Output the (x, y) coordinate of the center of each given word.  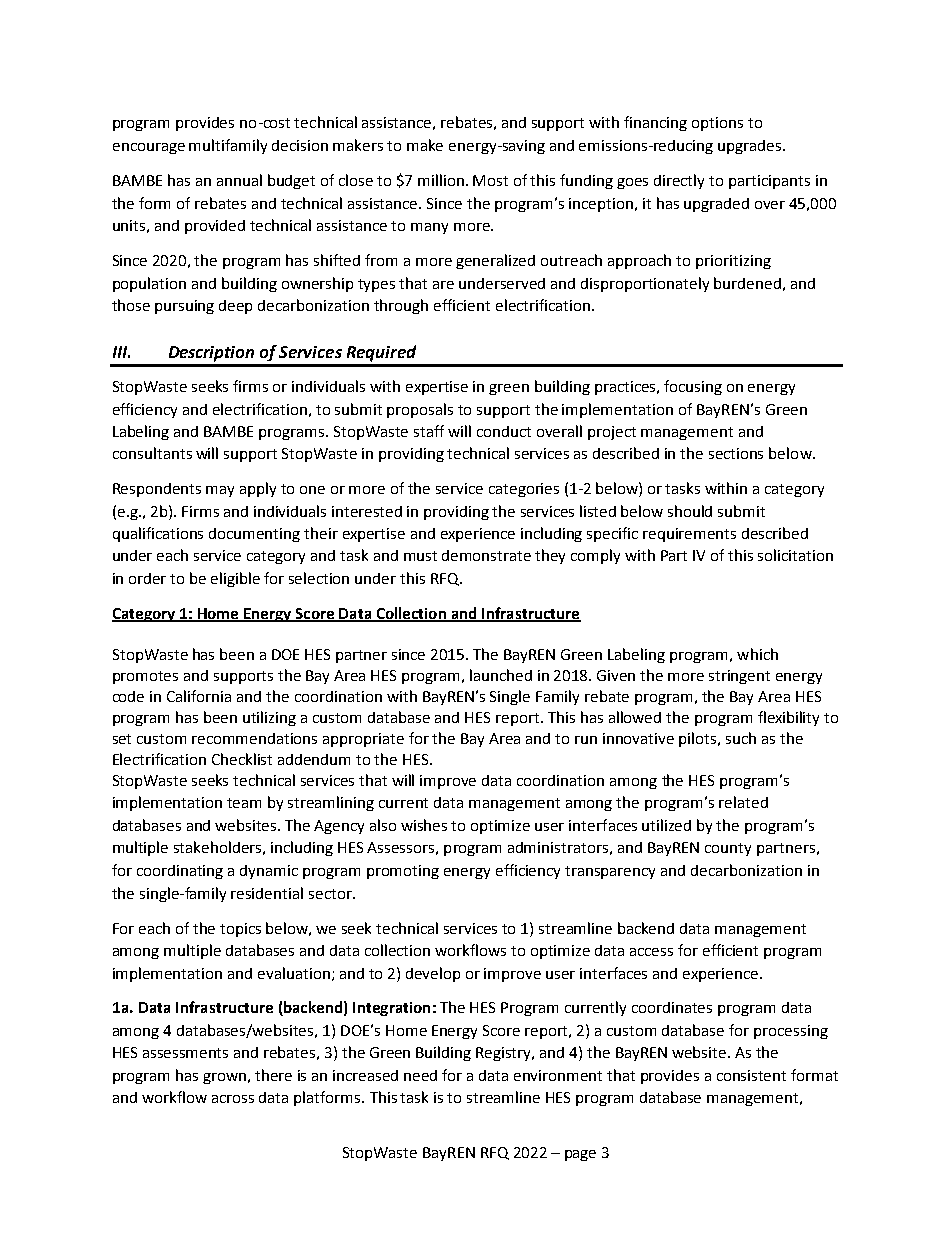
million (442, 180)
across (233, 1099)
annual (239, 180)
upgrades (751, 147)
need (420, 1075)
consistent (751, 1075)
